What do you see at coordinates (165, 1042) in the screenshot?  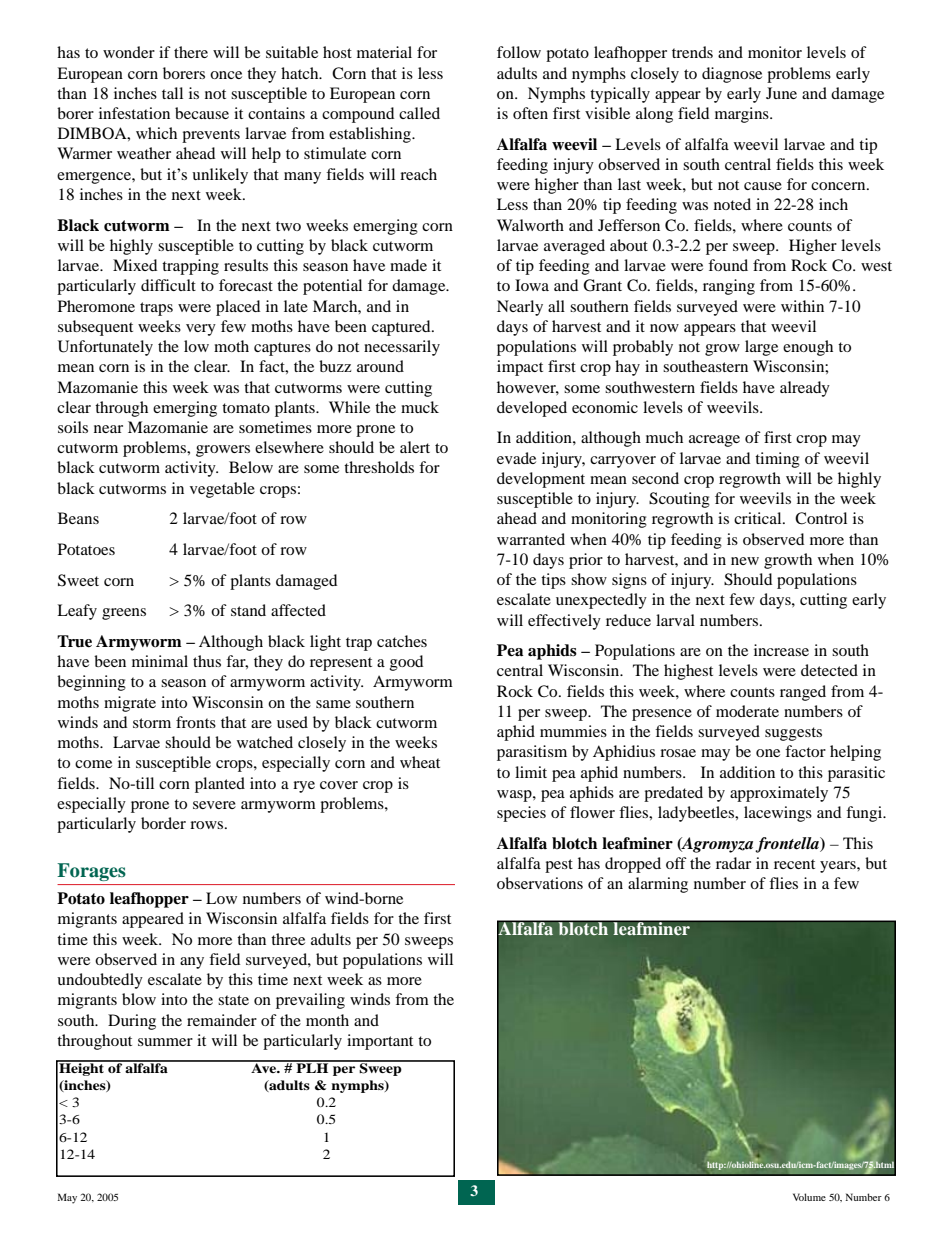 I see `summer` at bounding box center [165, 1042].
